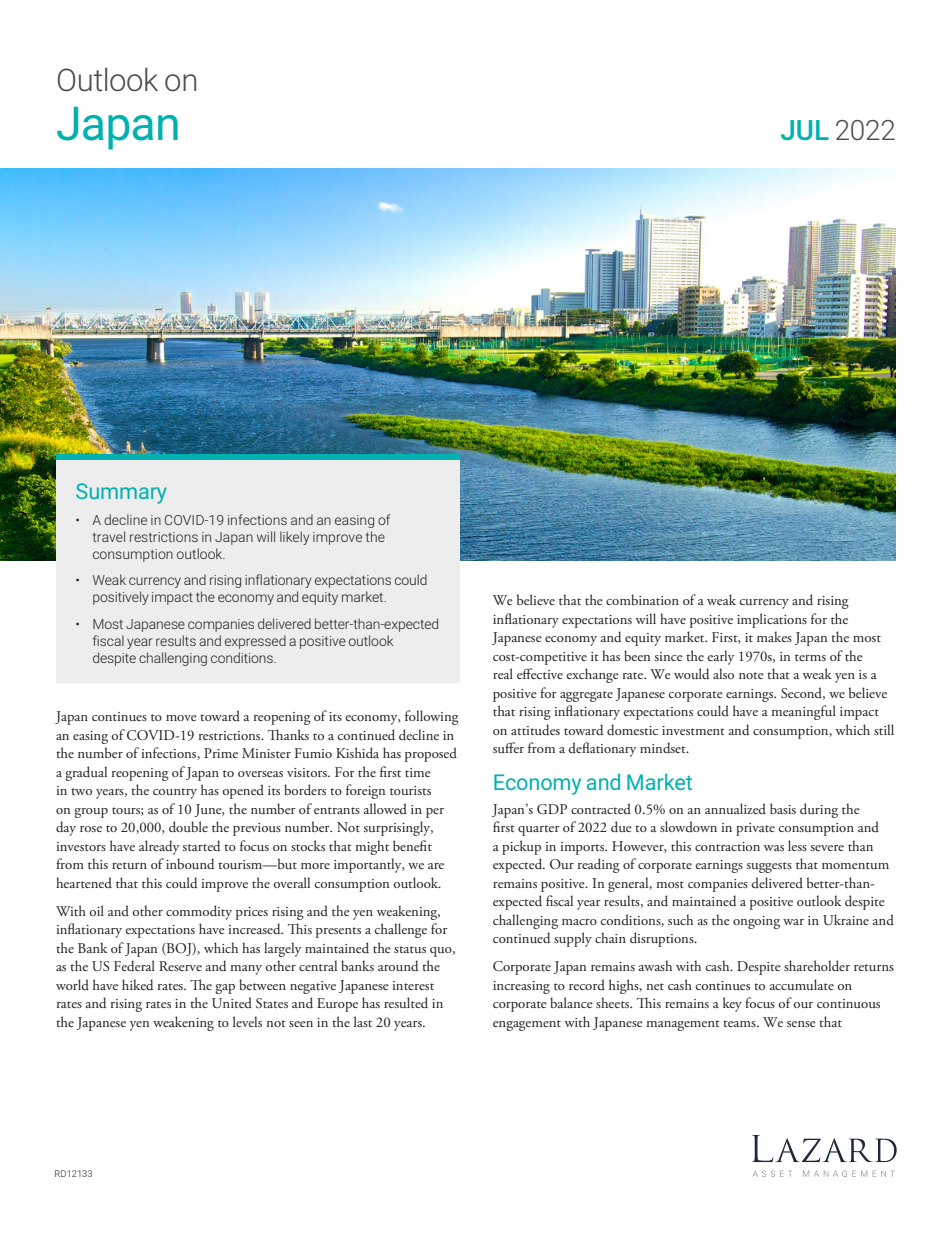 Image resolution: width=952 pixels, height=1233 pixels. What do you see at coordinates (175, 793) in the image?
I see `country` at bounding box center [175, 793].
